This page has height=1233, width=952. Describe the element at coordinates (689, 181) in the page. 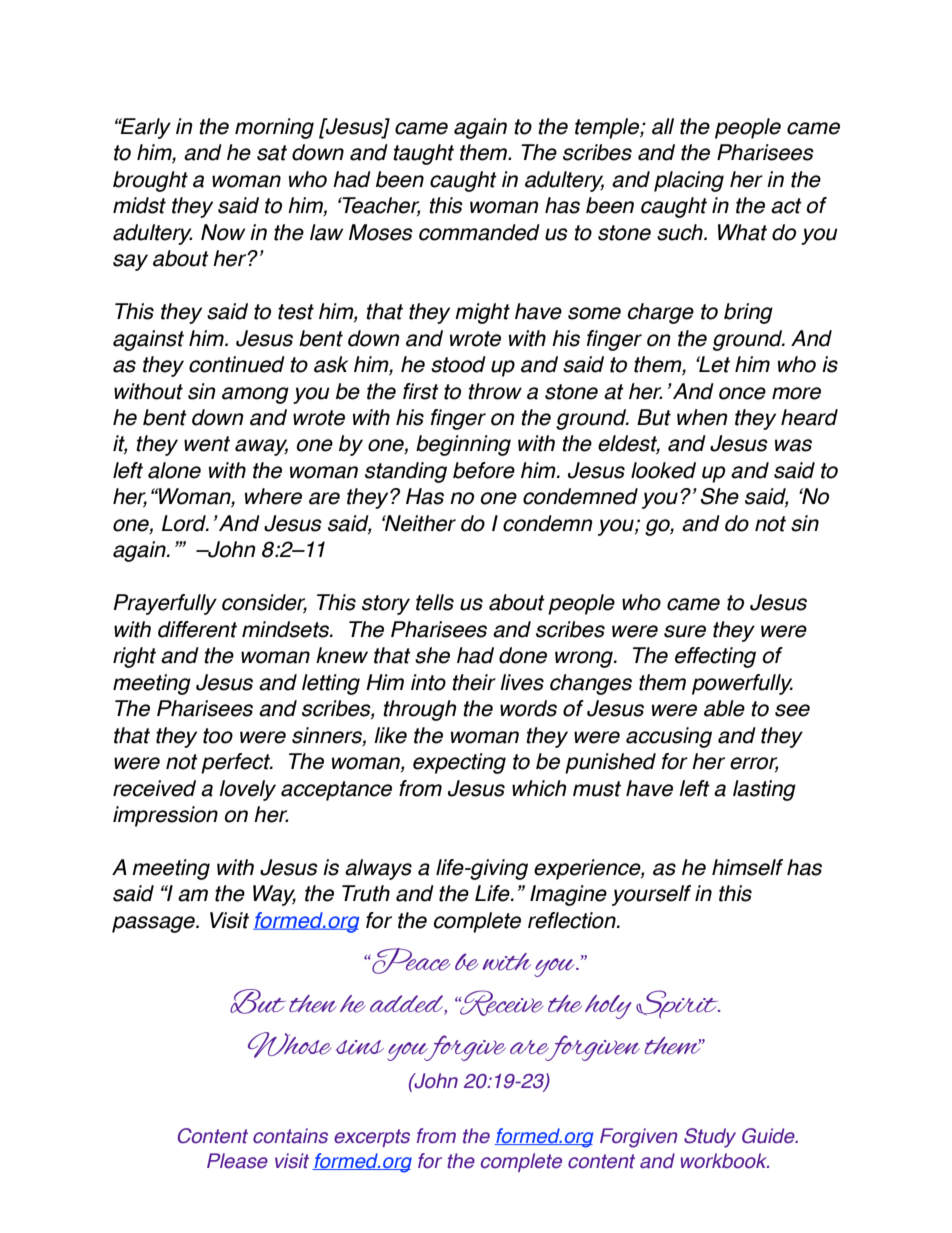

I see `placing` at that location.
